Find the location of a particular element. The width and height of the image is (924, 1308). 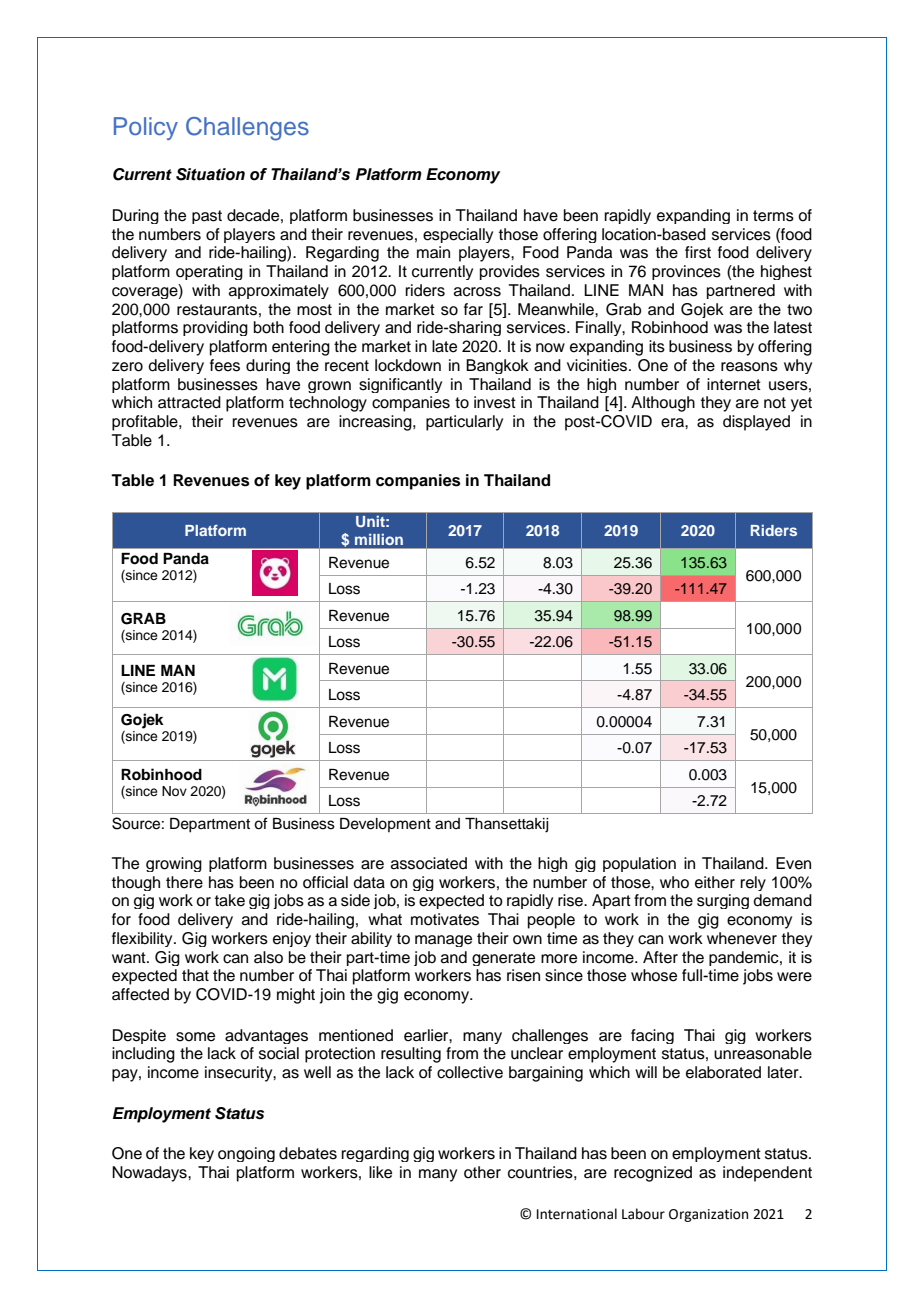

especially is located at coordinates (458, 235).
